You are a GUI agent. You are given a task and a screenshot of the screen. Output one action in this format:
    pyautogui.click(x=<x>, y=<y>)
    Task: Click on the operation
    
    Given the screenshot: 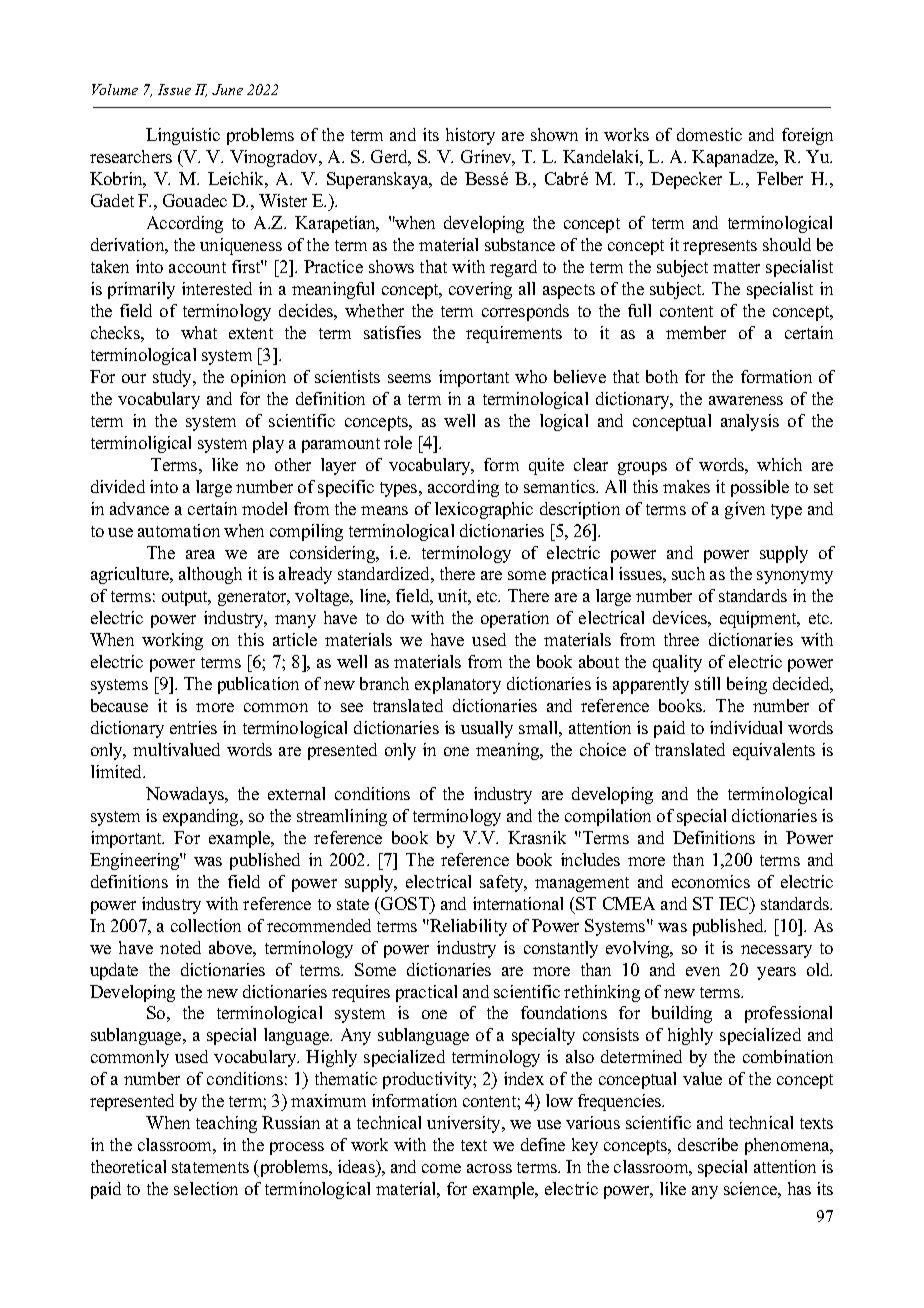 What is the action you would take?
    pyautogui.click(x=515, y=619)
